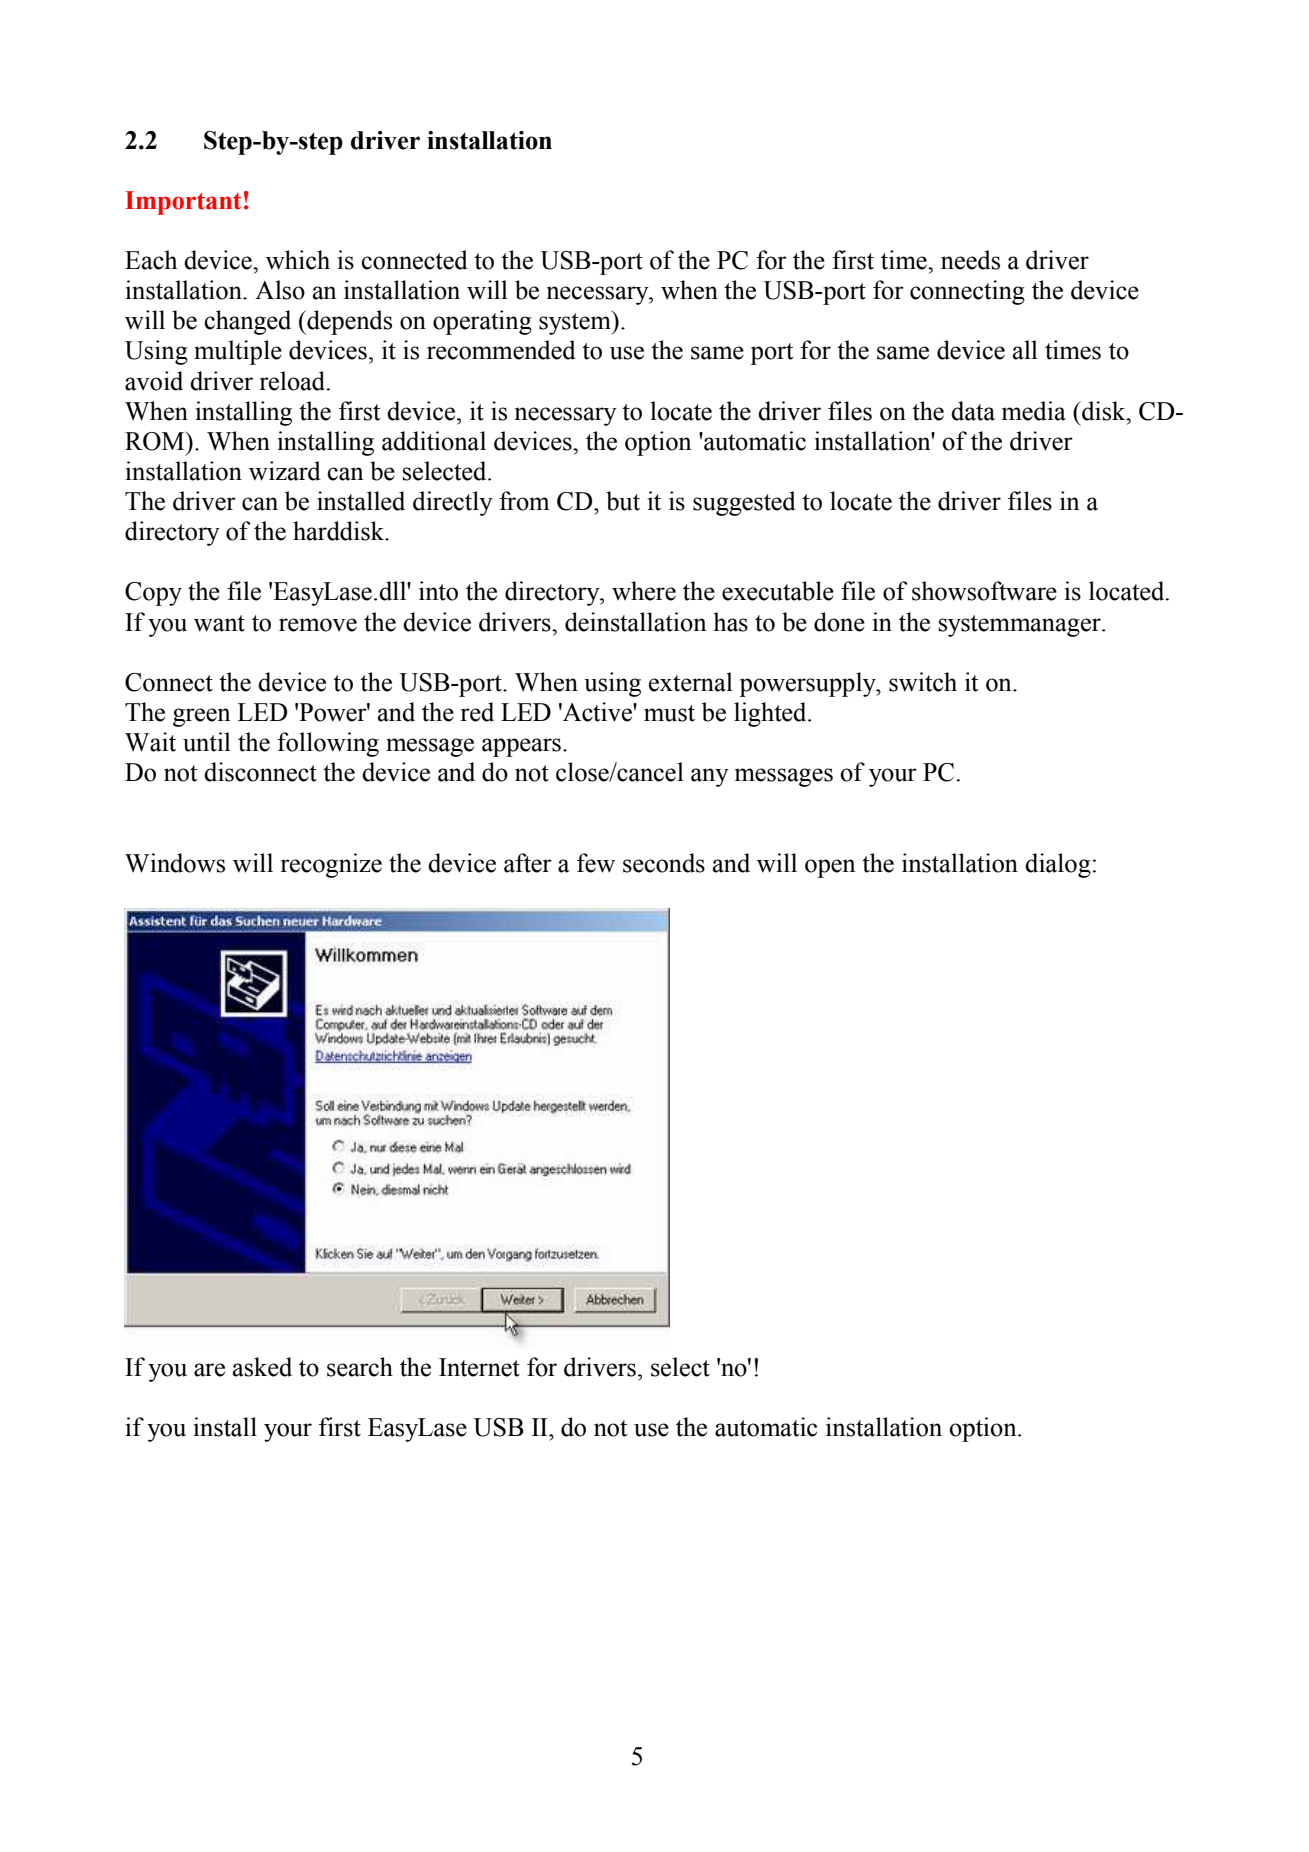  What do you see at coordinates (280, 290) in the screenshot?
I see `Also` at bounding box center [280, 290].
